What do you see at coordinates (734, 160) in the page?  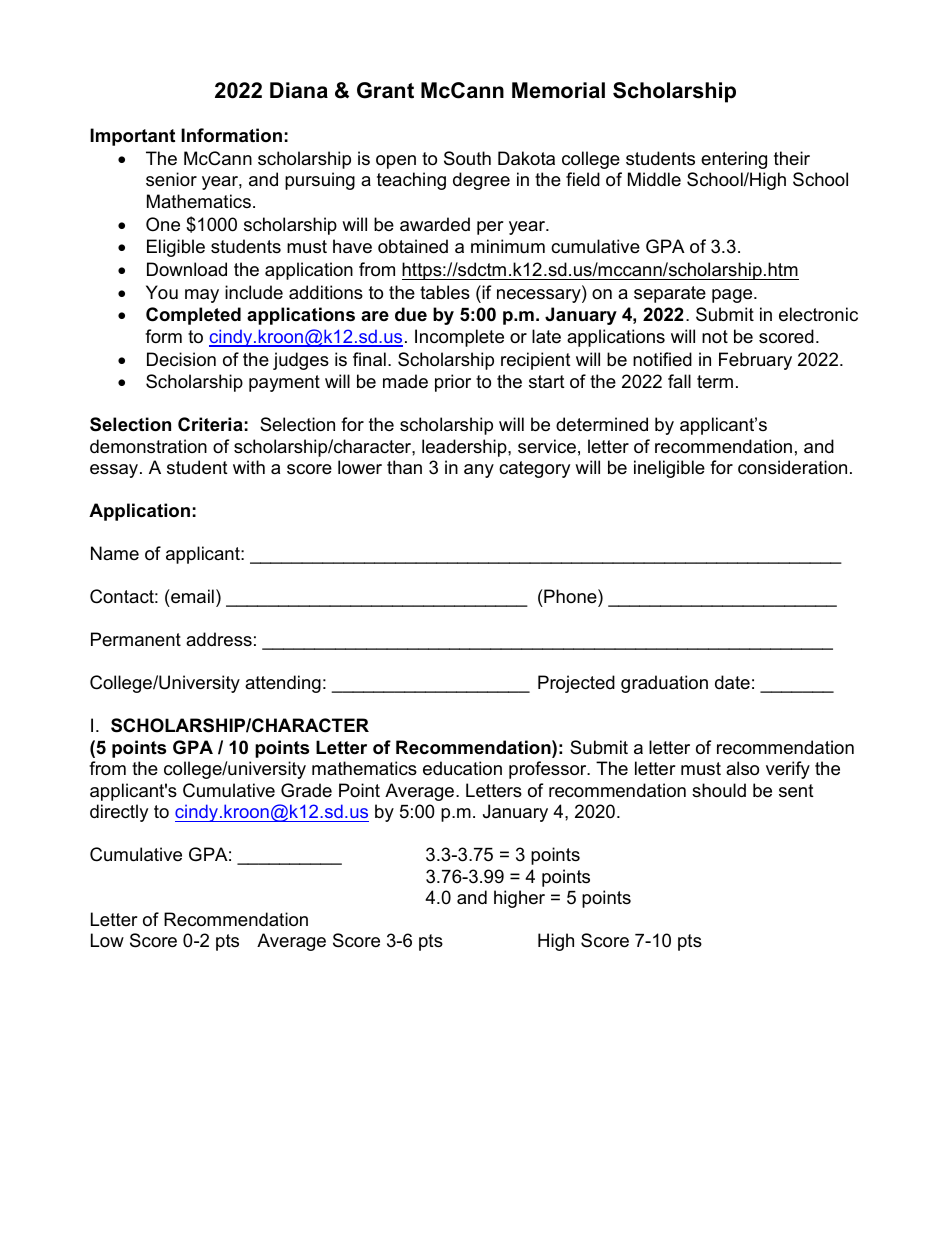 I see `entering` at bounding box center [734, 160].
